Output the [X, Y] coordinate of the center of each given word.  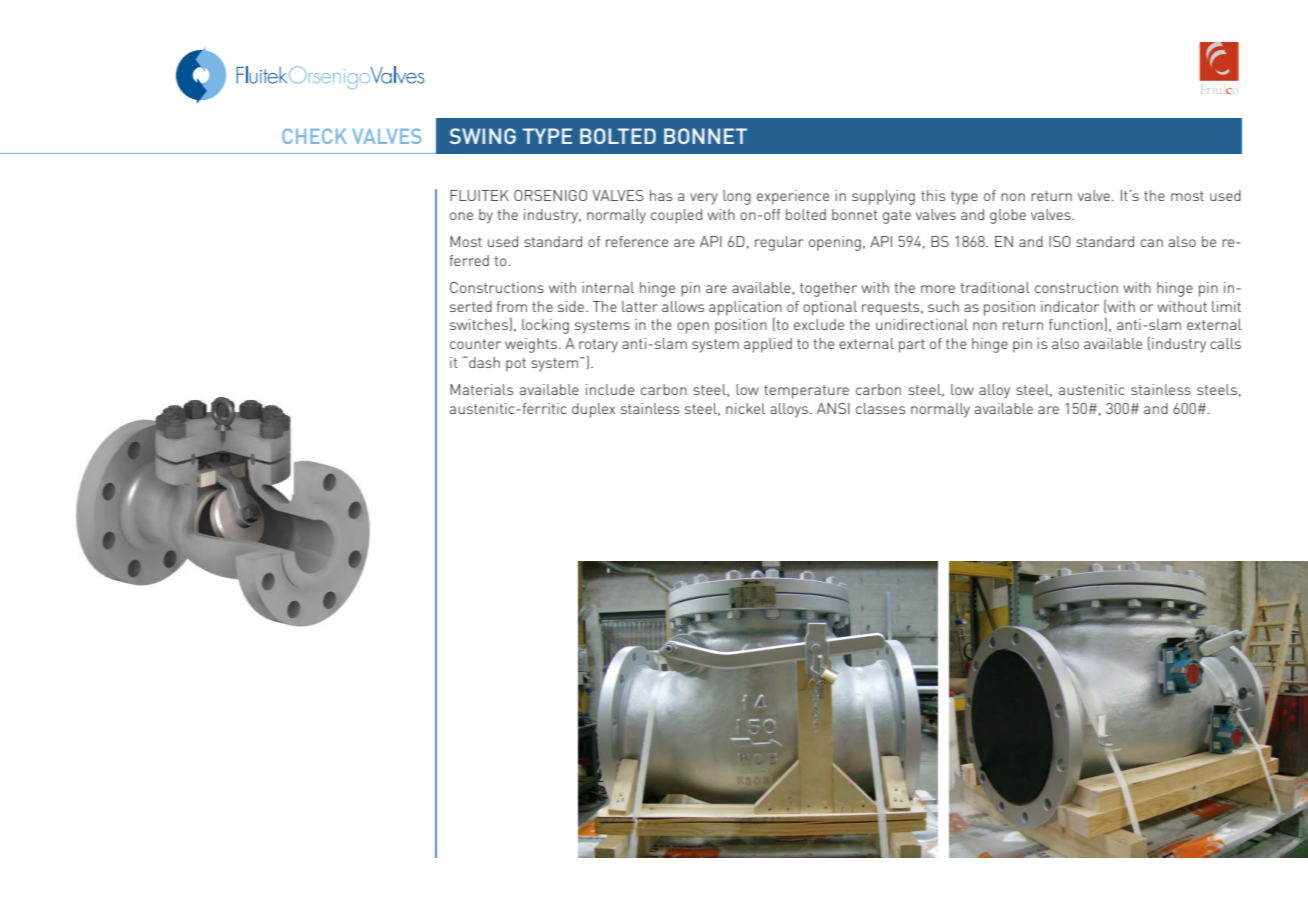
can [1151, 243]
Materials [481, 389]
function [1076, 324]
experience [793, 197]
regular [779, 243]
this [933, 195]
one [461, 216]
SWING [483, 136]
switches [479, 324]
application [745, 309]
